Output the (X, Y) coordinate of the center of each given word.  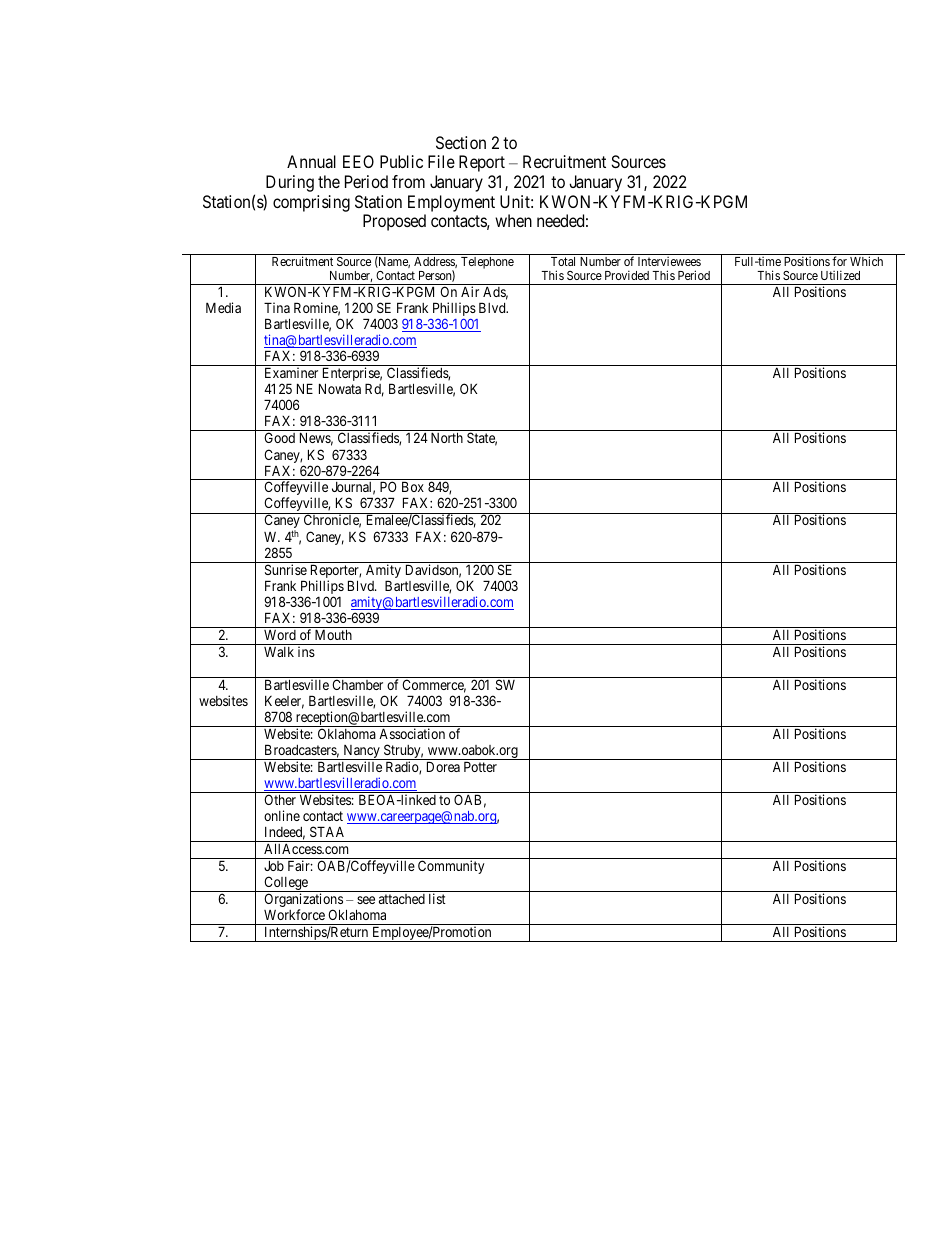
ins (306, 651)
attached (402, 899)
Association (412, 733)
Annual (311, 161)
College (286, 884)
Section (461, 142)
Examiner (291, 372)
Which (866, 261)
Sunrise (286, 569)
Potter (480, 766)
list (437, 898)
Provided (627, 275)
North (447, 437)
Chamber (357, 684)
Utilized (840, 275)
